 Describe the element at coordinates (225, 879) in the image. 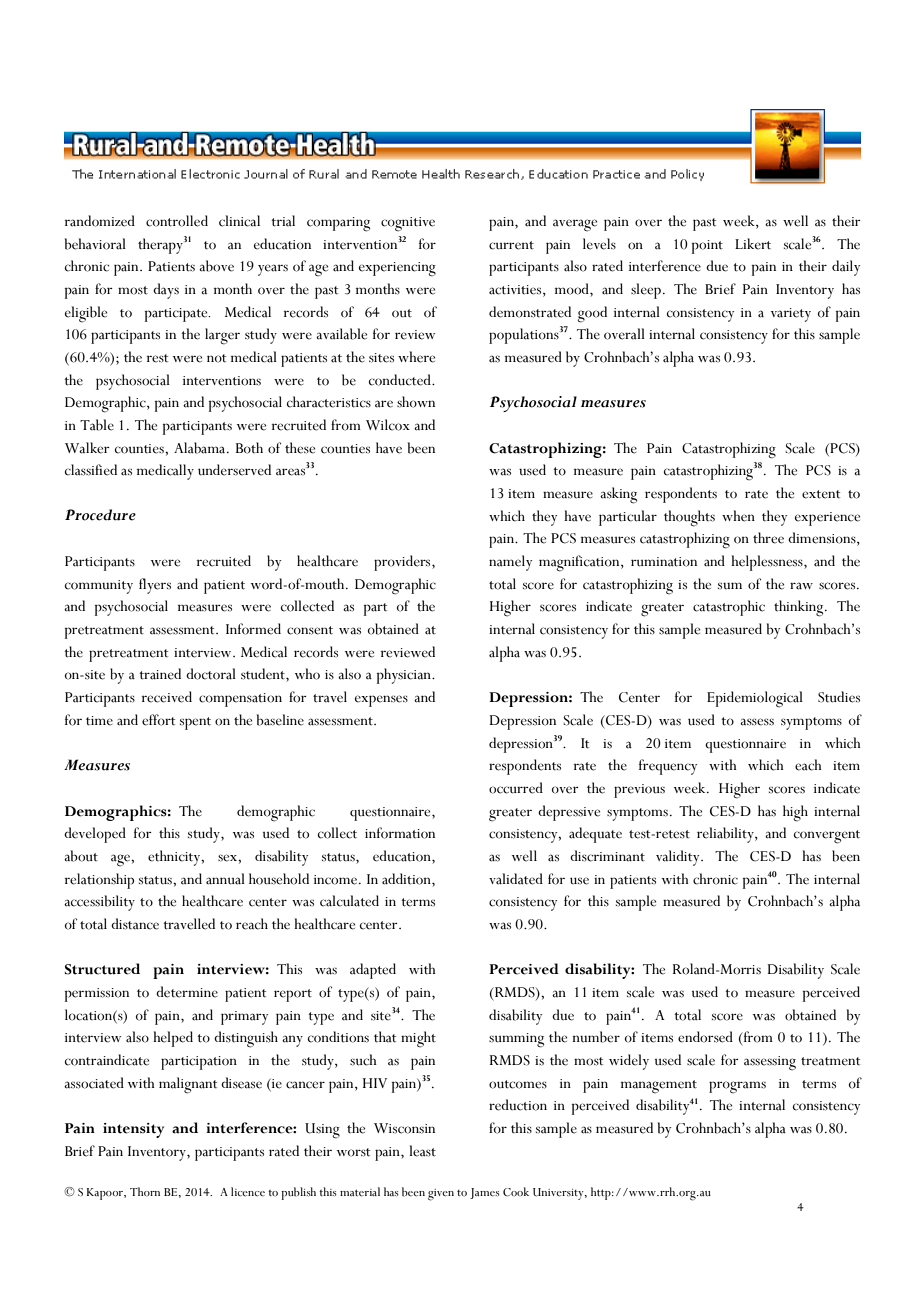

I see `annual` at that location.
